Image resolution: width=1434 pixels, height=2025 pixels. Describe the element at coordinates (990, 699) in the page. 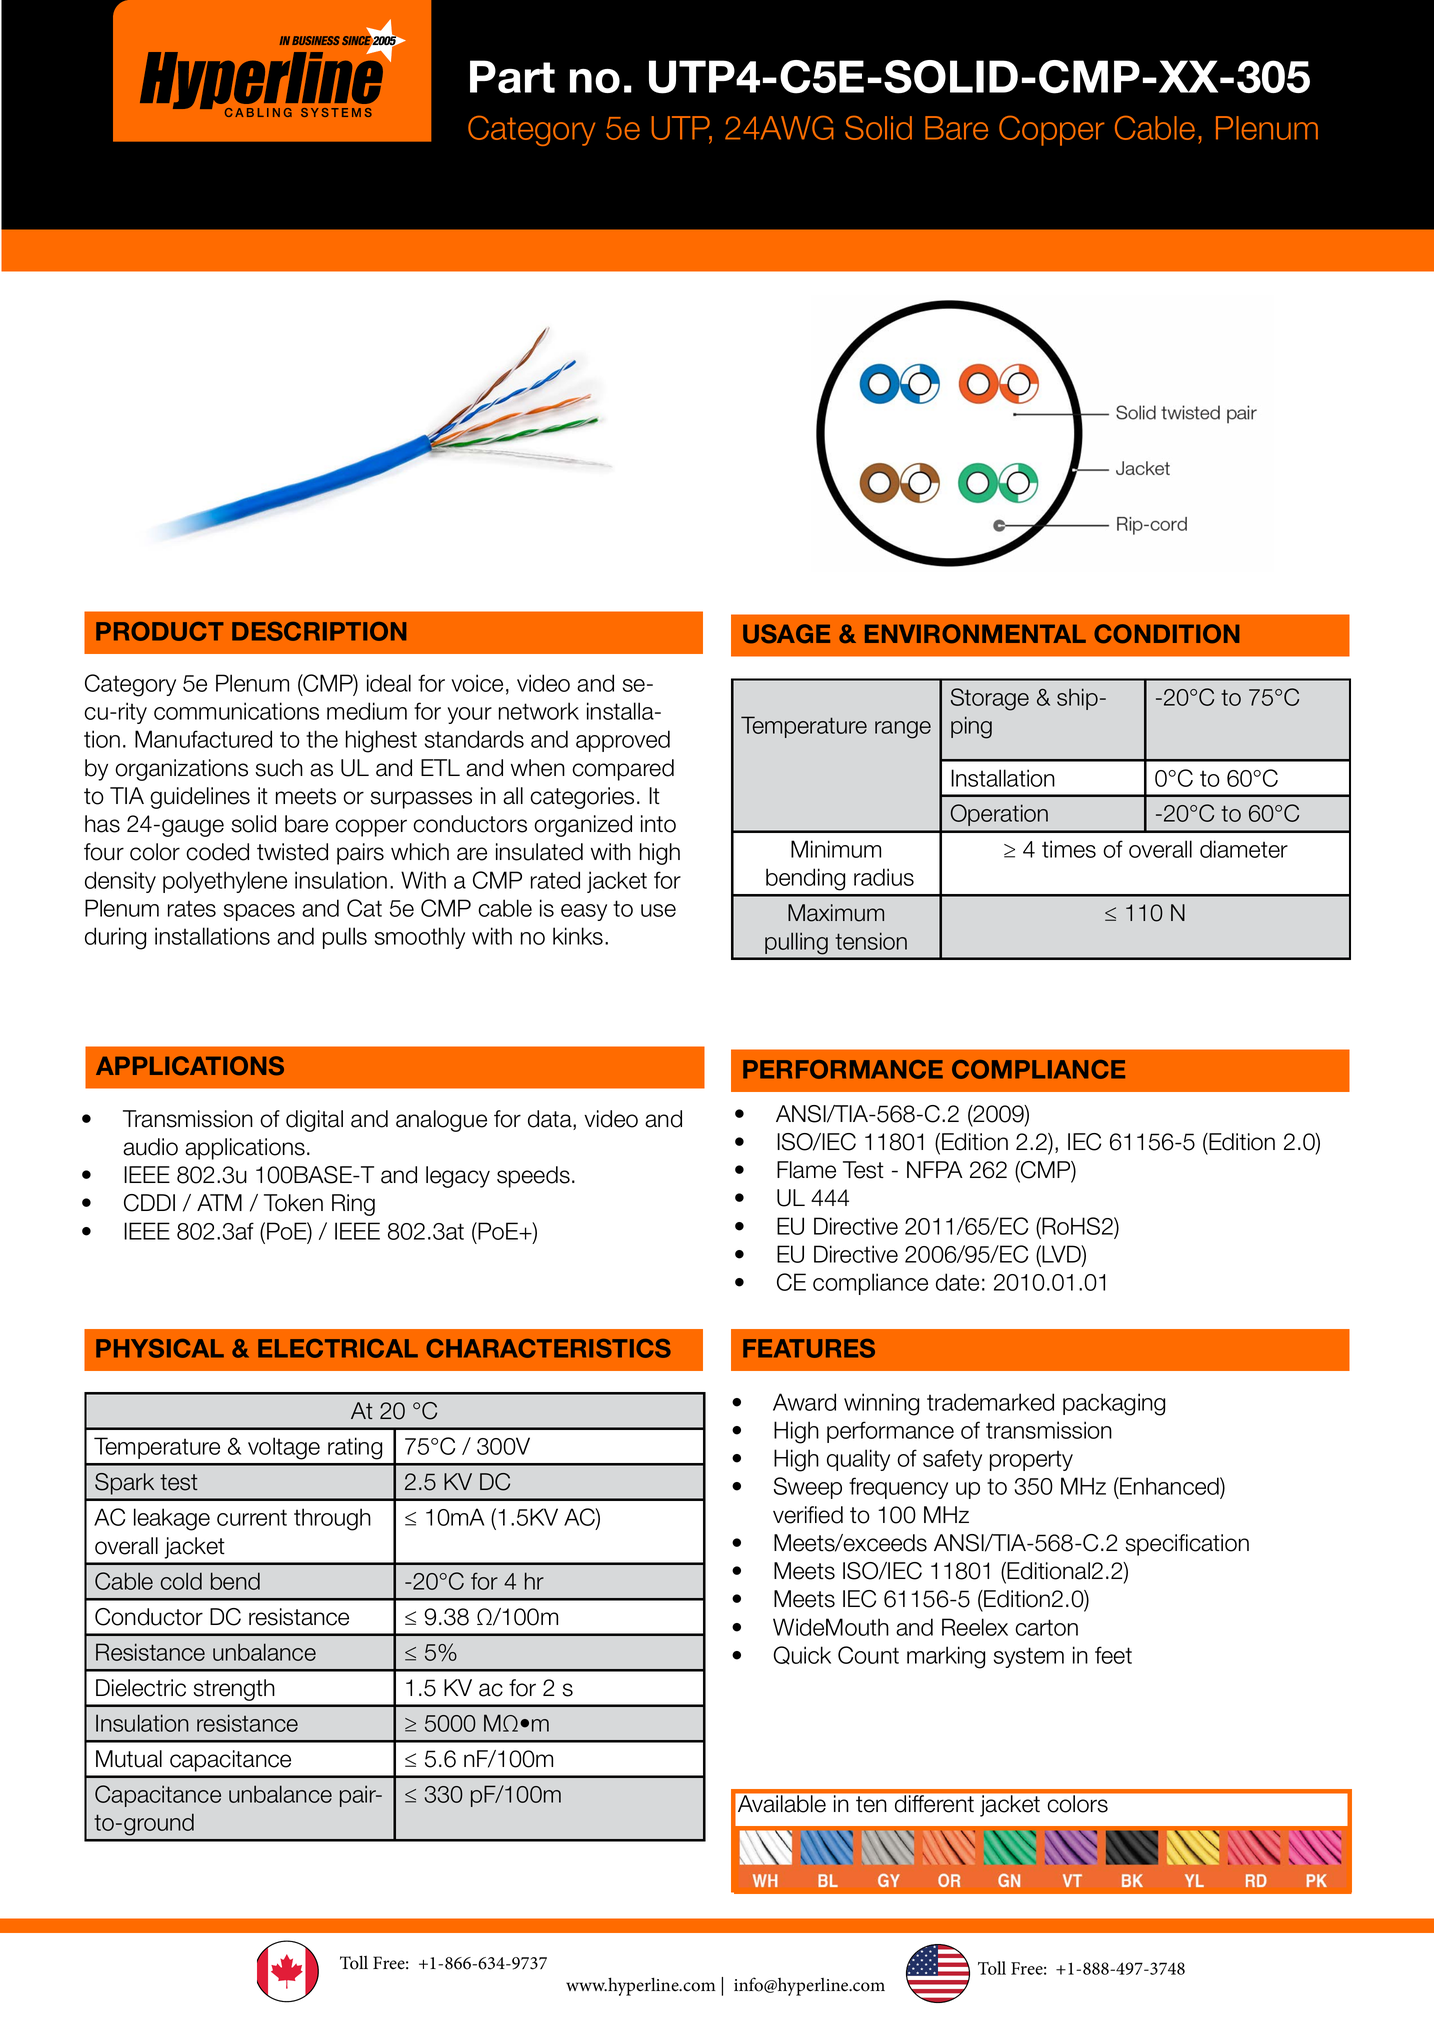

I see `Storage` at that location.
